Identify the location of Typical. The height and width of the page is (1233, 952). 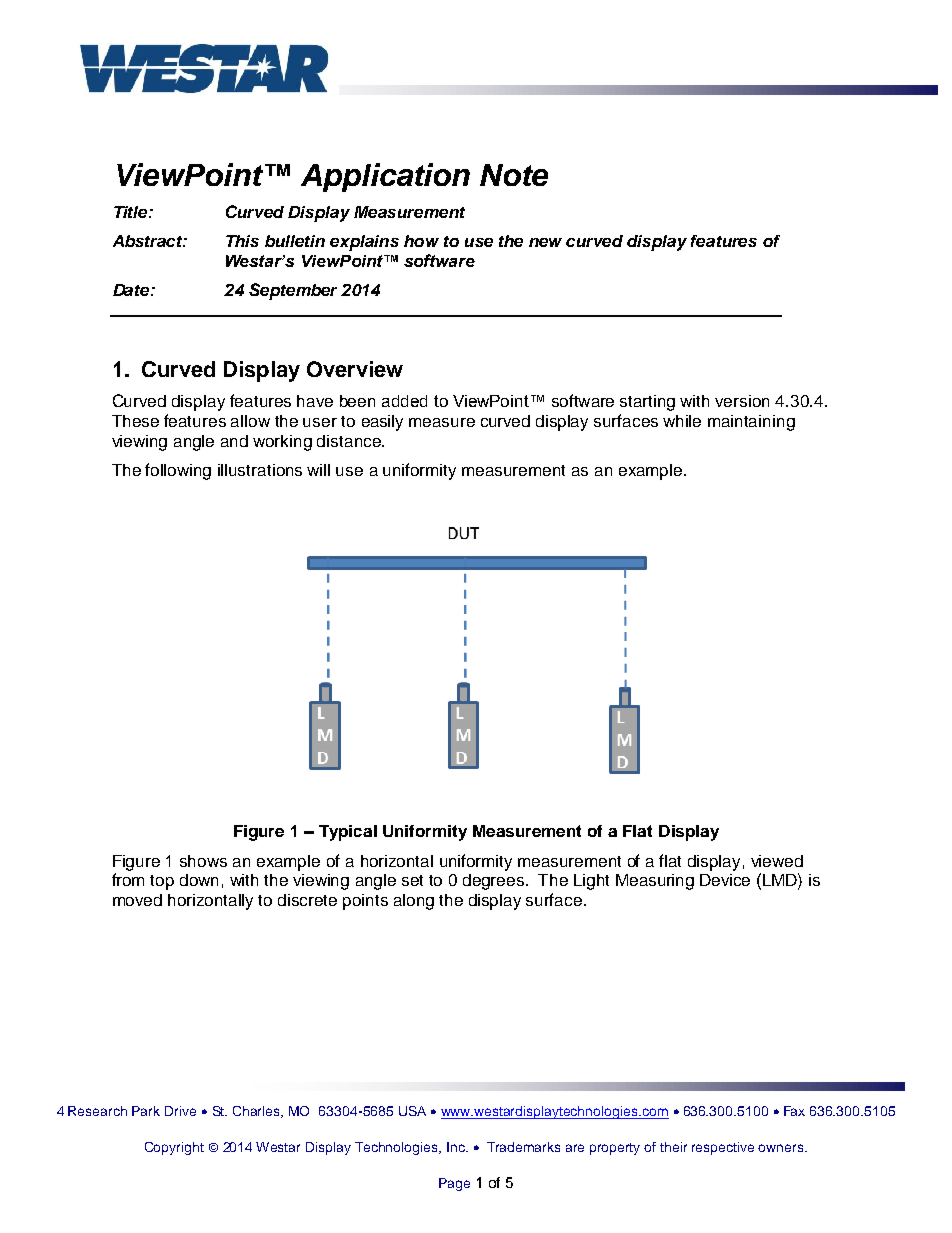
(348, 833).
